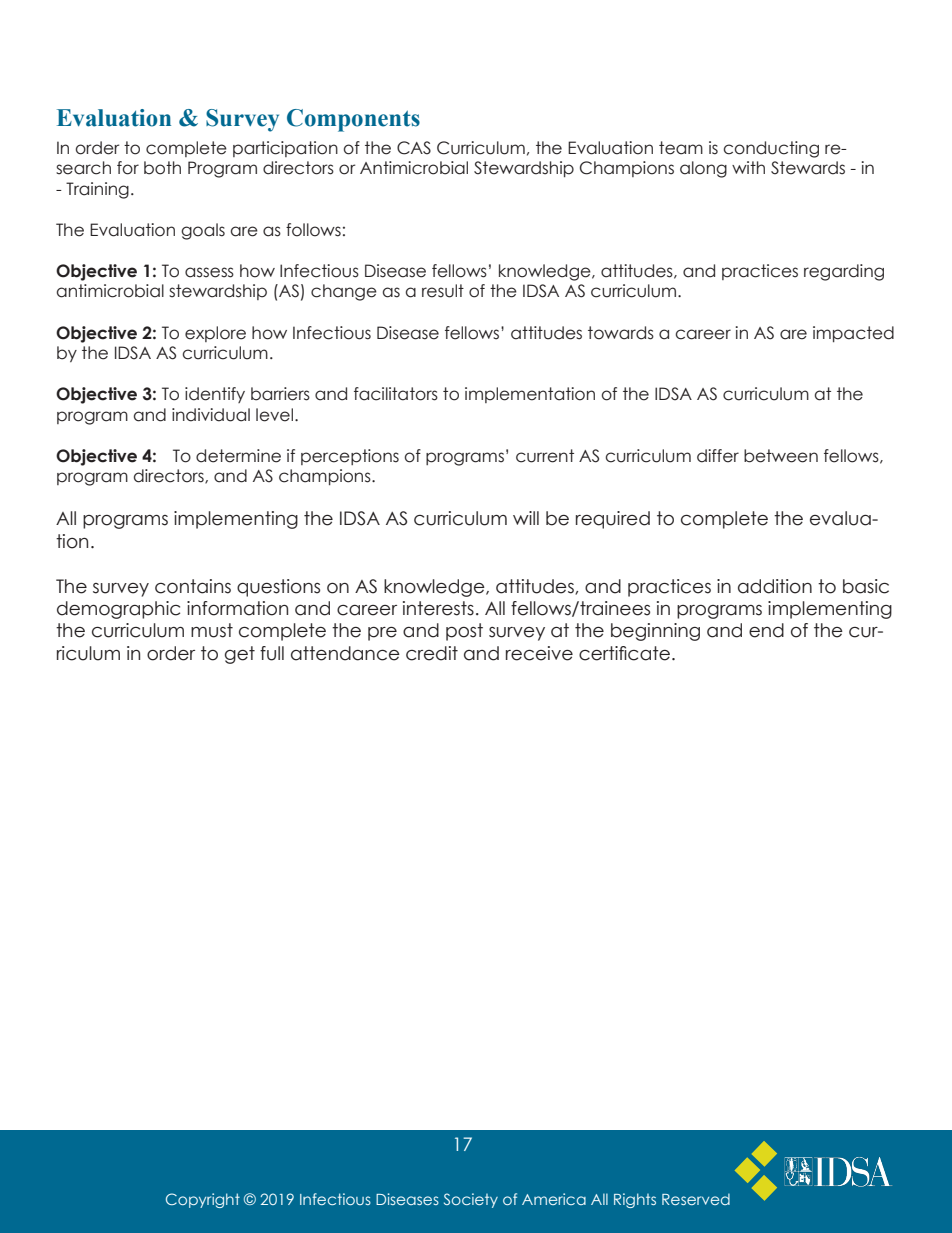 The width and height of the image is (952, 1233). What do you see at coordinates (414, 148) in the image?
I see `CAS` at bounding box center [414, 148].
